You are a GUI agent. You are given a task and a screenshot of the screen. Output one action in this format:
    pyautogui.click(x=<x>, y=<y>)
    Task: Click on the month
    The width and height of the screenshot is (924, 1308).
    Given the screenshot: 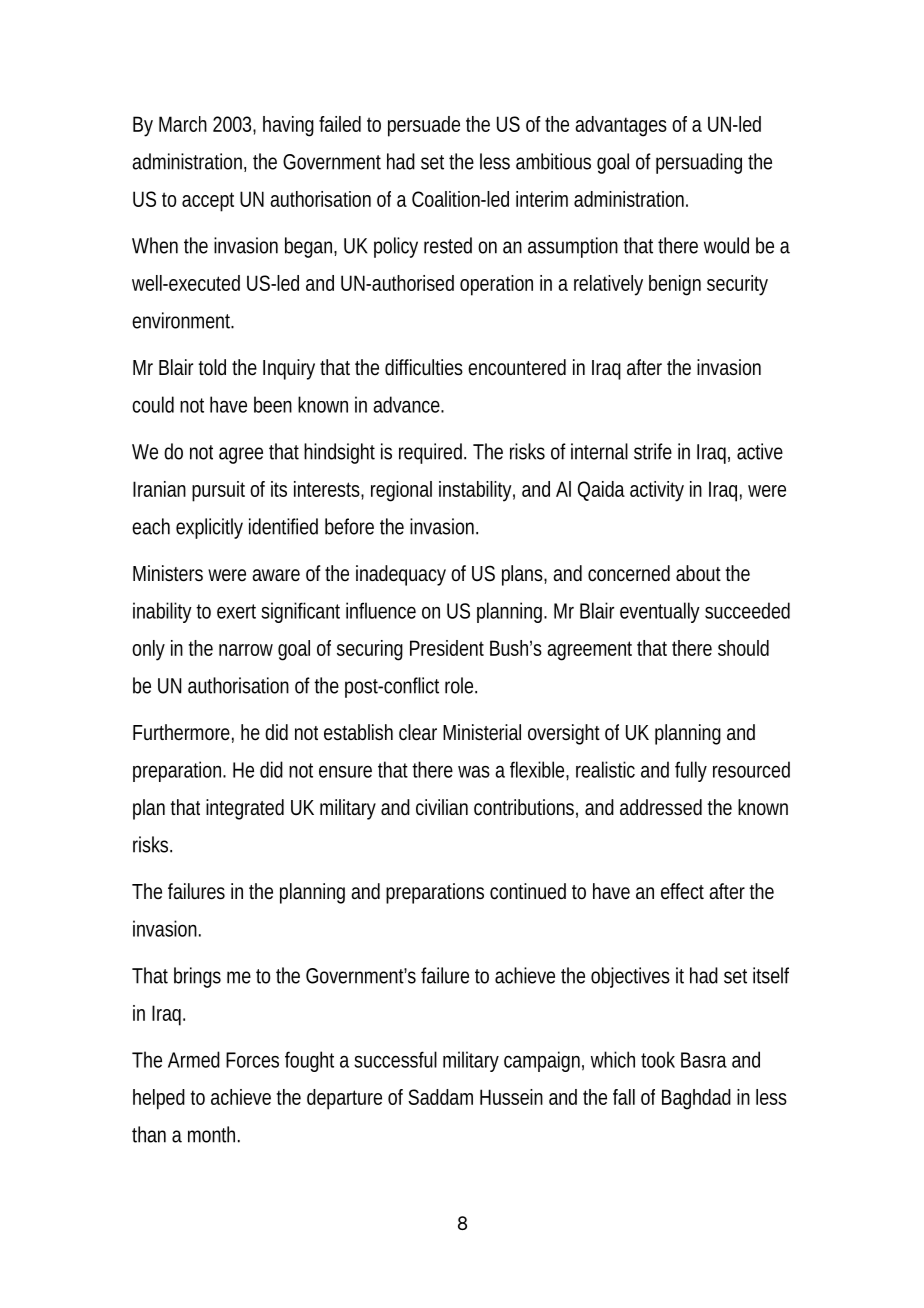 What is the action you would take?
    pyautogui.click(x=211, y=1134)
